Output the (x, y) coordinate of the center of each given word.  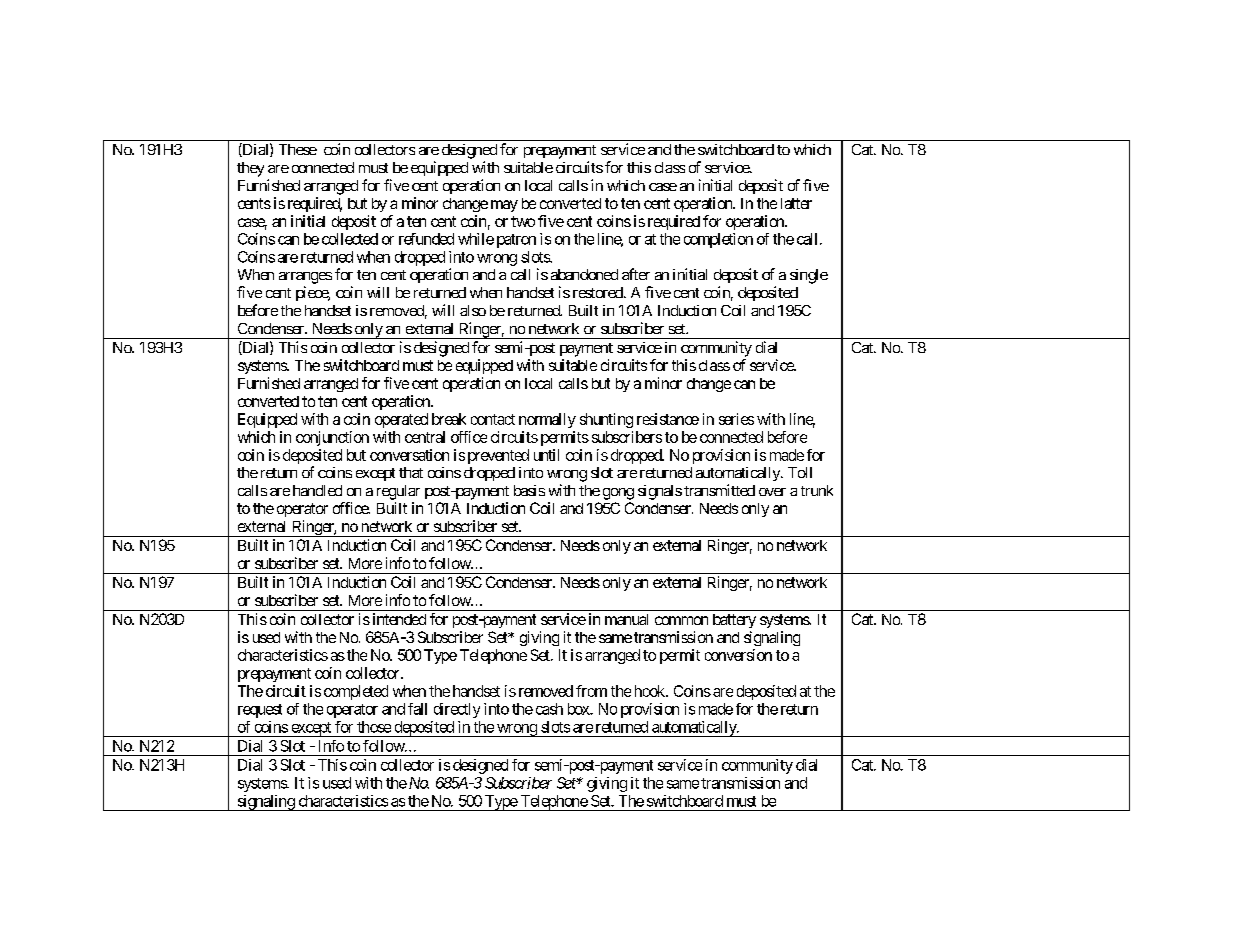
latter (796, 203)
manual (626, 619)
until (546, 455)
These (298, 149)
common (681, 620)
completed (356, 692)
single (809, 276)
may (504, 206)
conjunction (332, 438)
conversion (738, 655)
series (736, 419)
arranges (305, 278)
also (473, 310)
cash (549, 709)
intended (399, 619)
